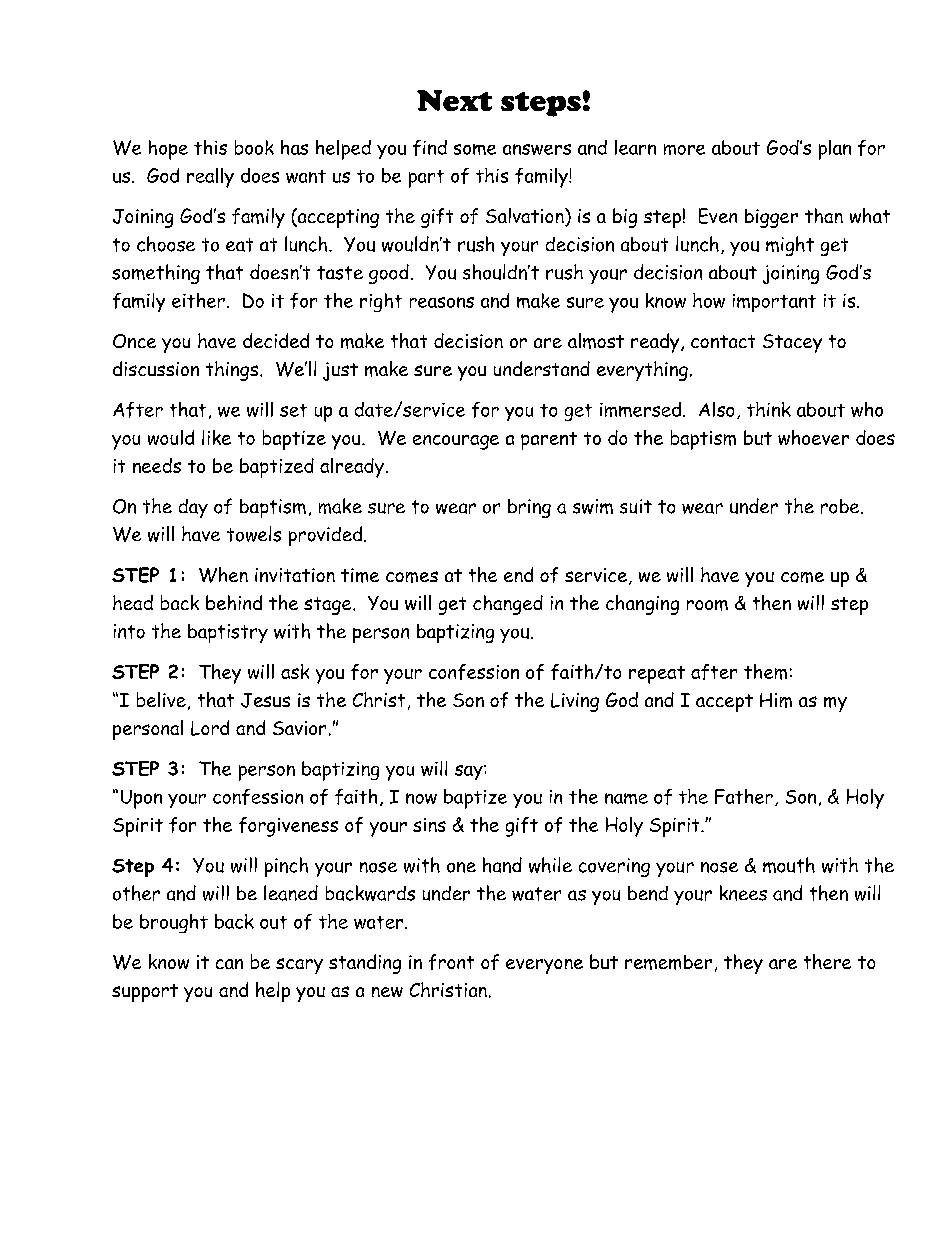 The width and height of the screenshot is (952, 1233). I want to click on towels, so click(254, 534).
